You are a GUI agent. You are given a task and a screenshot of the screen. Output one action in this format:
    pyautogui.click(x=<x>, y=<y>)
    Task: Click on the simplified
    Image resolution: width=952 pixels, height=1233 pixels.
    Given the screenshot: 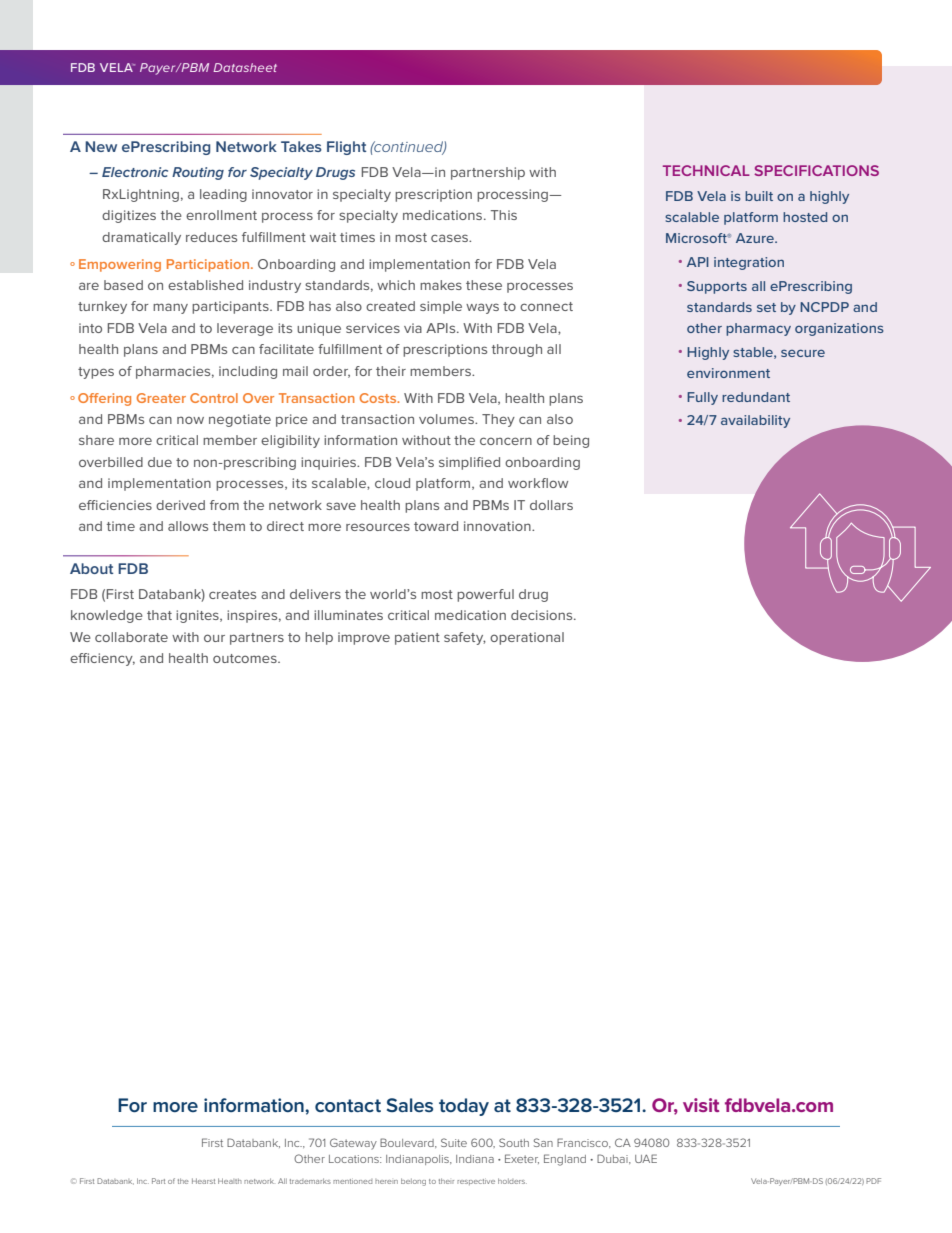 What is the action you would take?
    pyautogui.click(x=469, y=463)
